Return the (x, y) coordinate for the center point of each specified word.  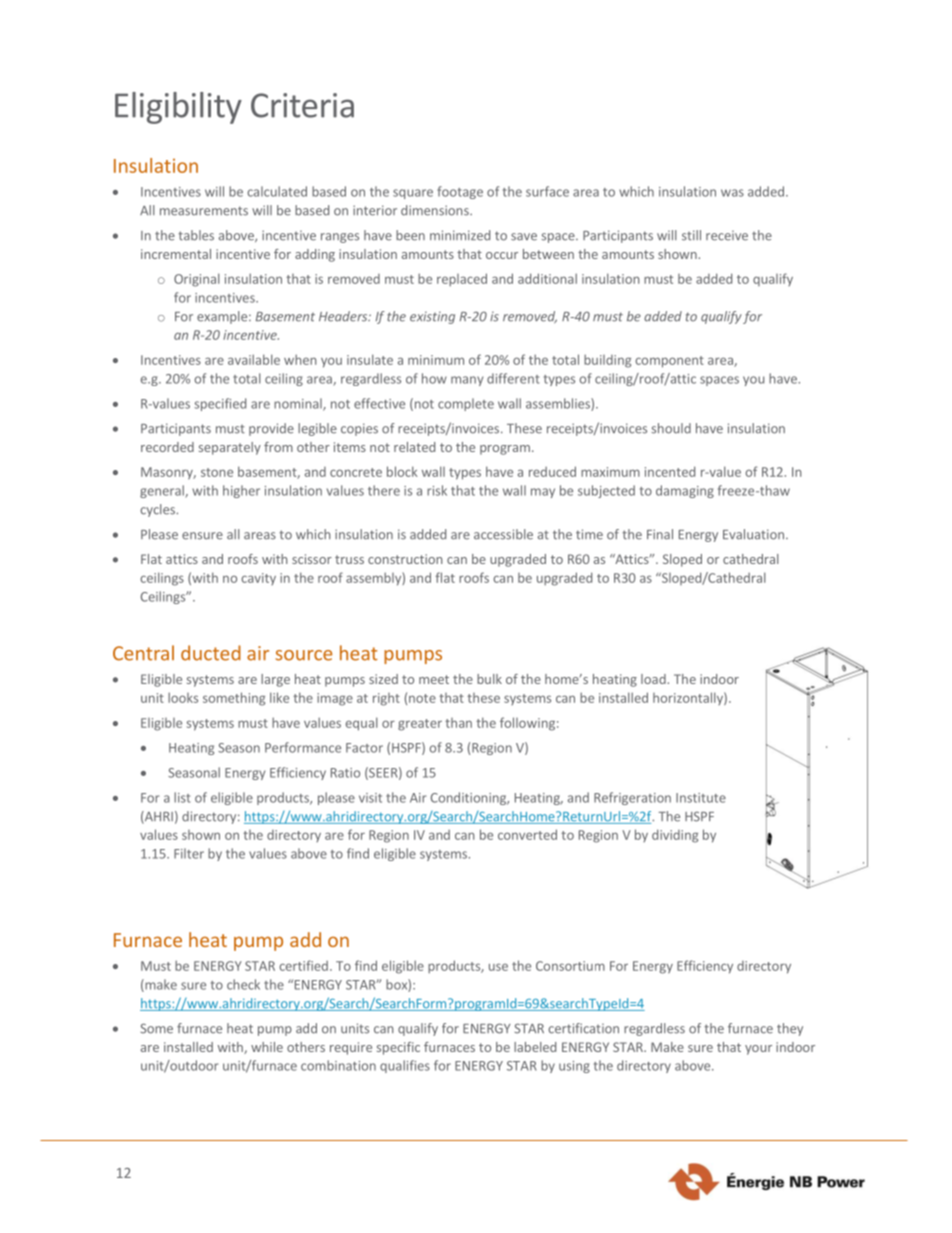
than (458, 723)
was (732, 193)
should (671, 428)
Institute (701, 798)
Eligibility (178, 108)
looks (183, 697)
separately (230, 448)
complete (466, 404)
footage (460, 192)
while (267, 1047)
